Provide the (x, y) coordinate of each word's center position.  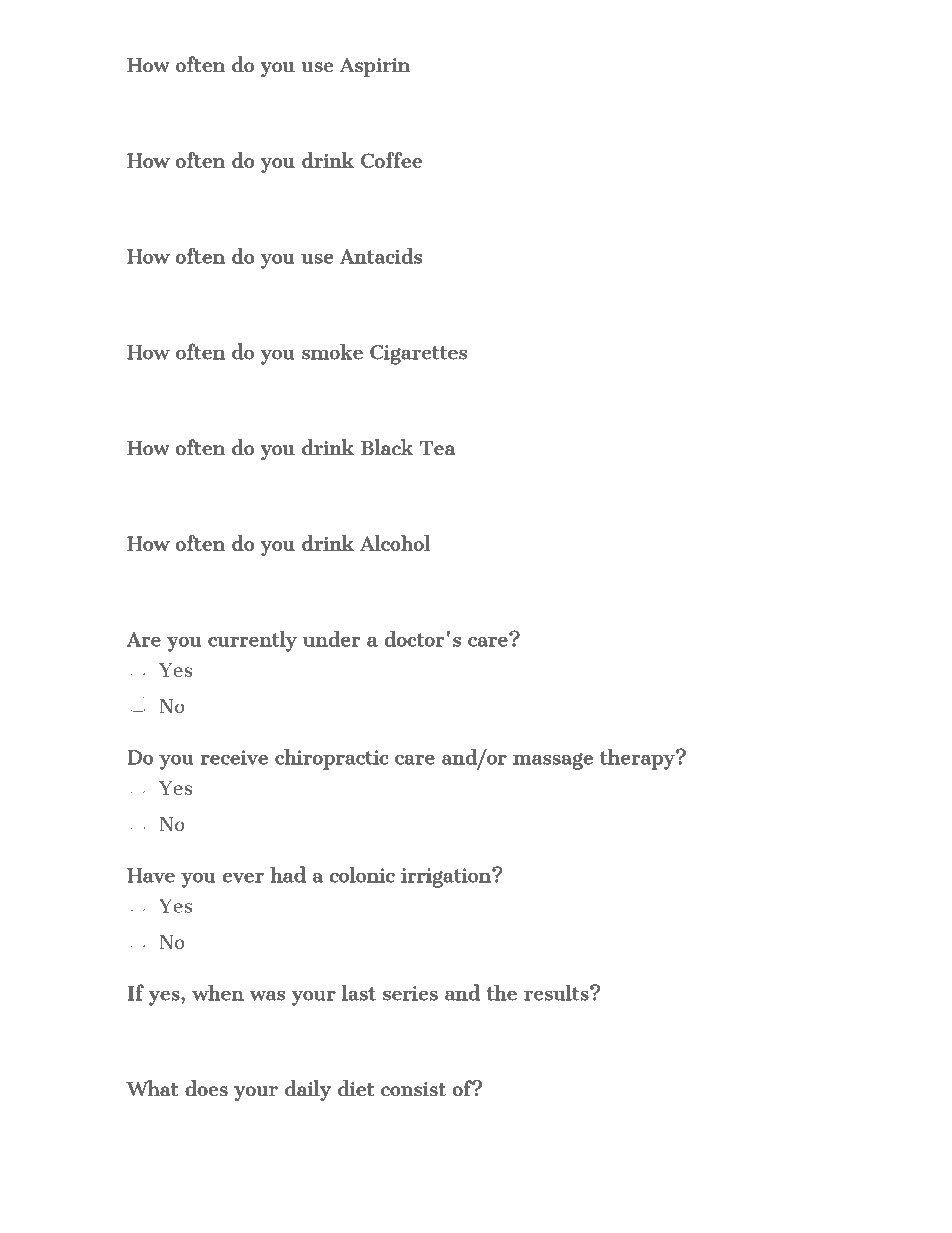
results (557, 992)
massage (553, 761)
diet (356, 1088)
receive (234, 757)
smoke (332, 351)
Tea (437, 448)
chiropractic (332, 759)
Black (387, 447)
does (206, 1088)
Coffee (391, 160)
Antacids (381, 255)
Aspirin (375, 68)
